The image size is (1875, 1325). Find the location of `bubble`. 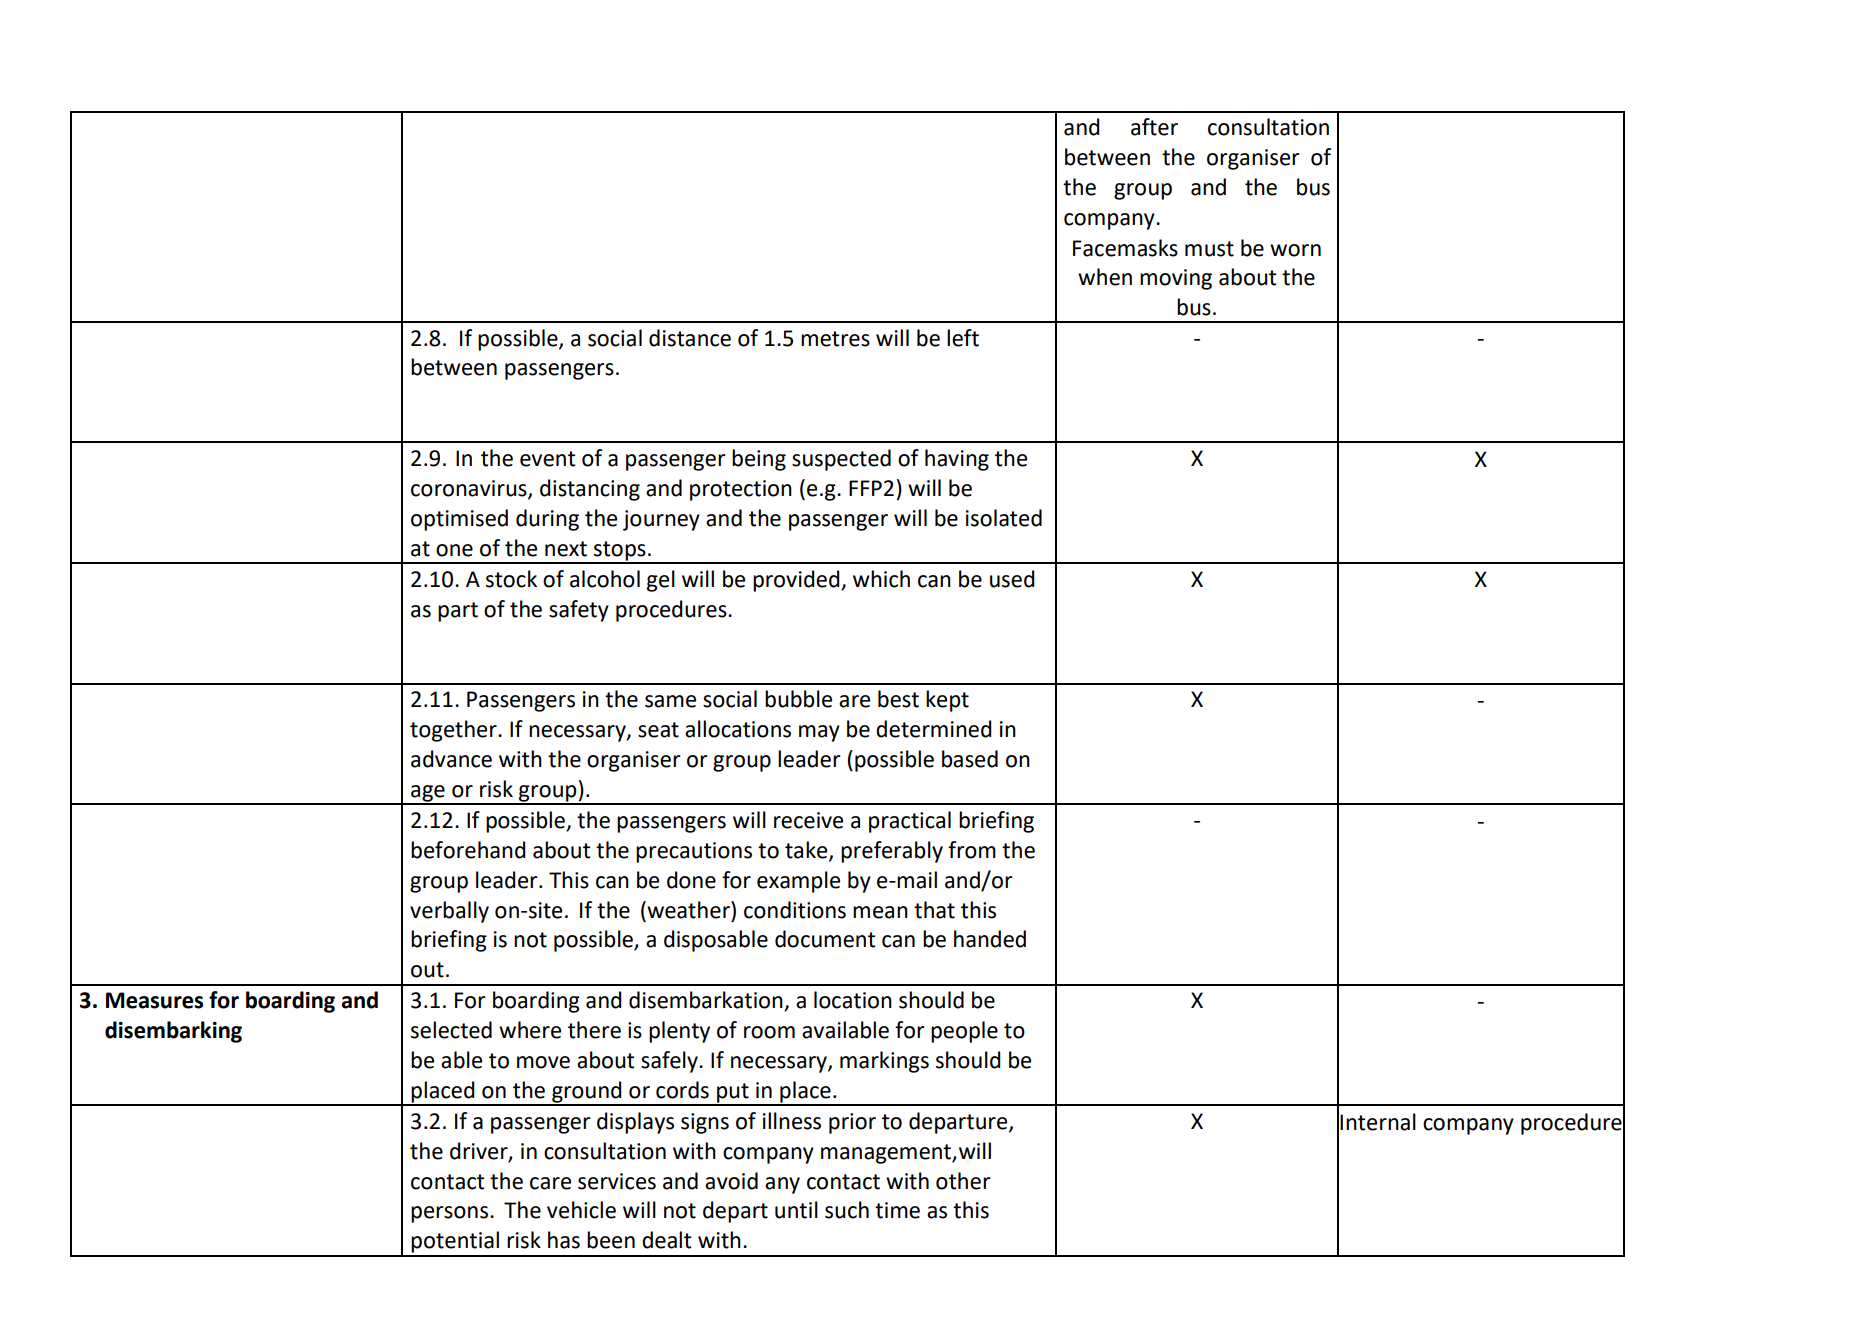

bubble is located at coordinates (798, 699).
